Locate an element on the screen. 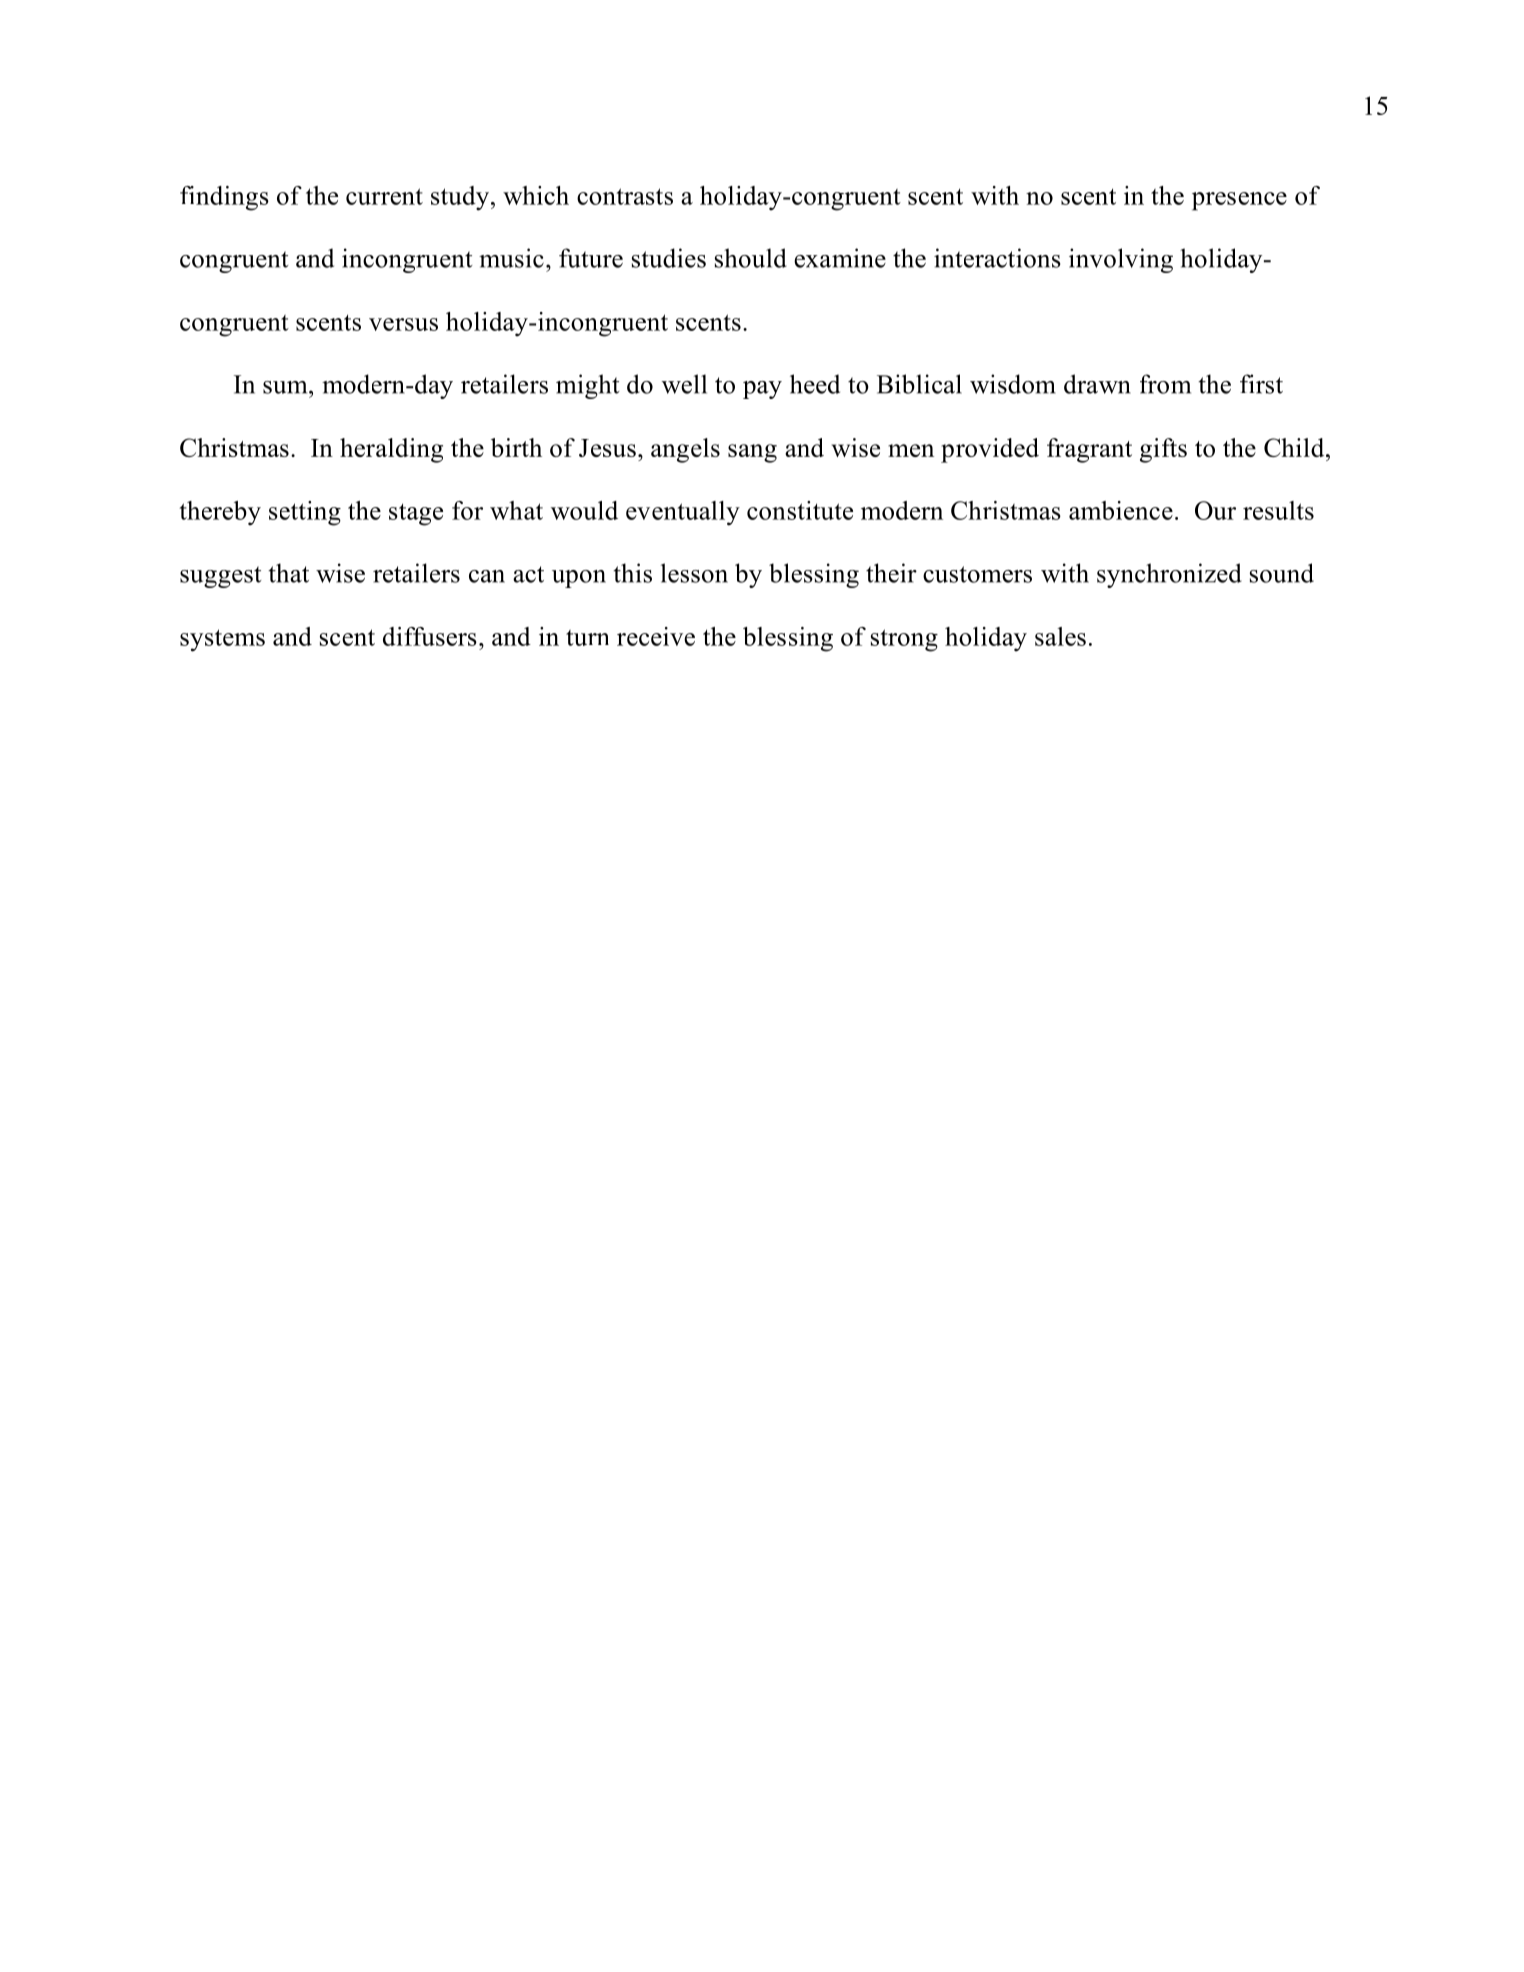  should is located at coordinates (751, 258).
